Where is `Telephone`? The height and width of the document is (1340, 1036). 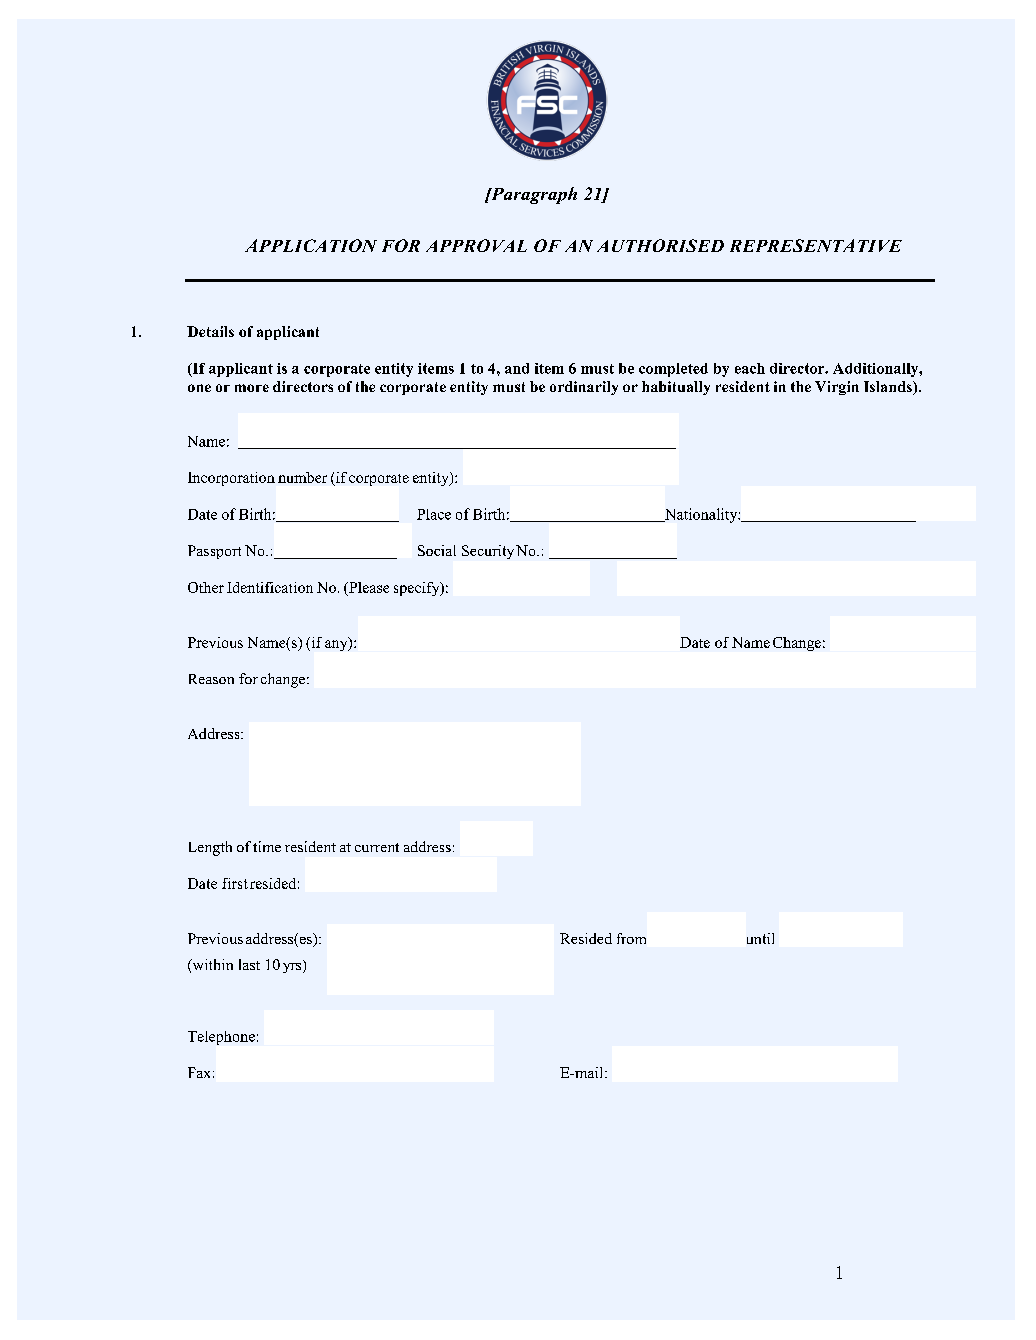 Telephone is located at coordinates (221, 1038).
